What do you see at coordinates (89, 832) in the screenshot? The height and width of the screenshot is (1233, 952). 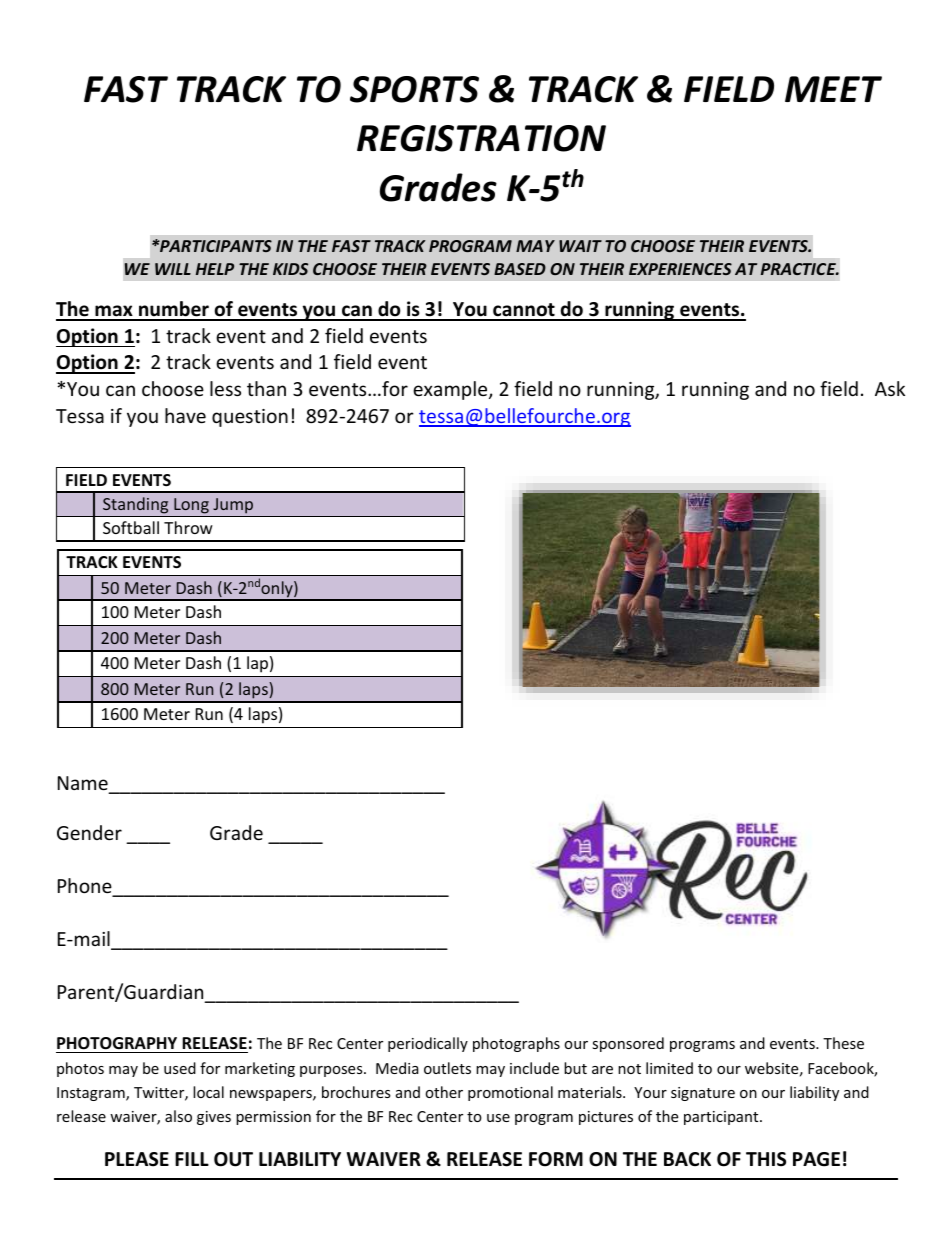 I see `Gender` at bounding box center [89, 832].
